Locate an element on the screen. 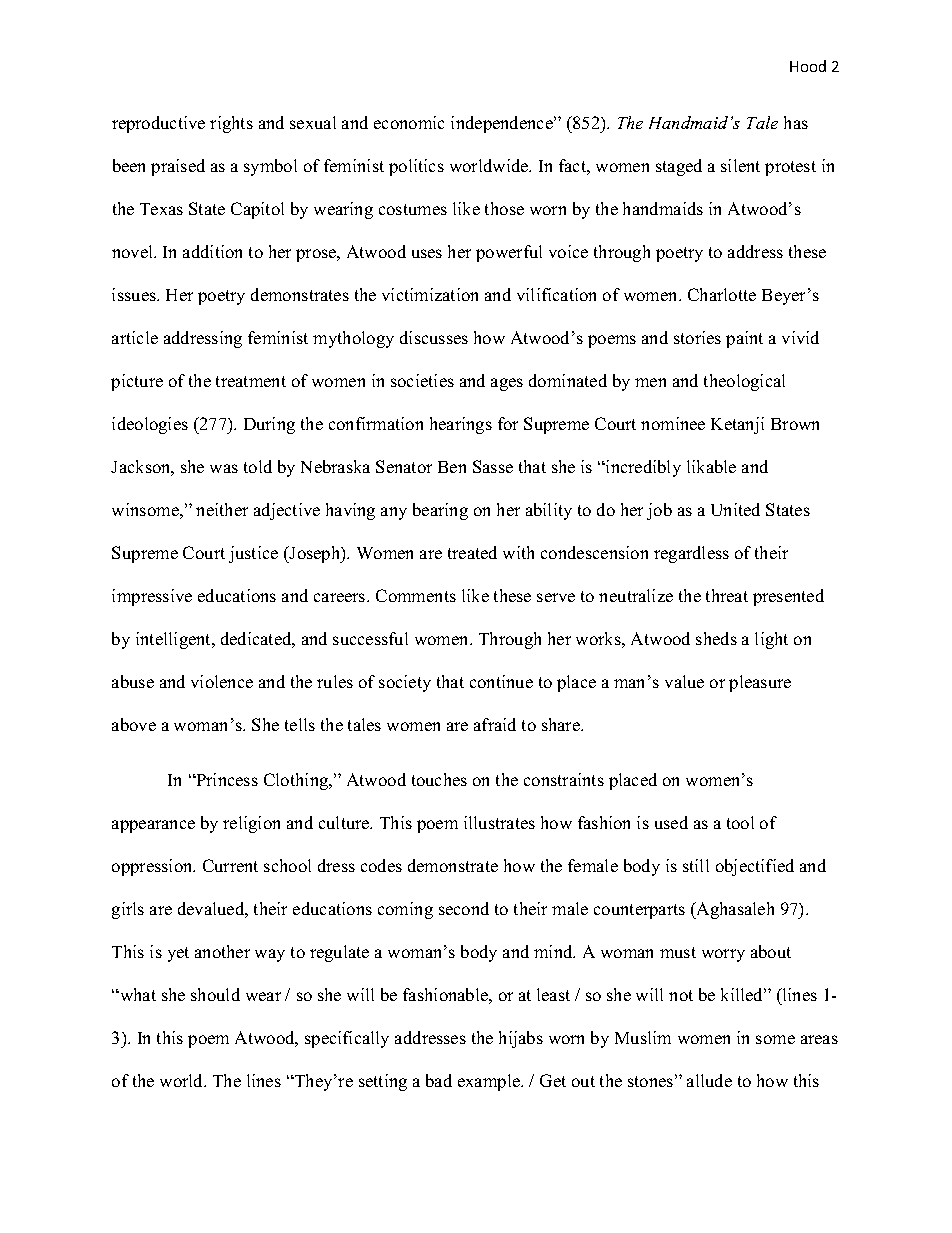 Image resolution: width=952 pixels, height=1233 pixels. illustrates is located at coordinates (499, 822).
